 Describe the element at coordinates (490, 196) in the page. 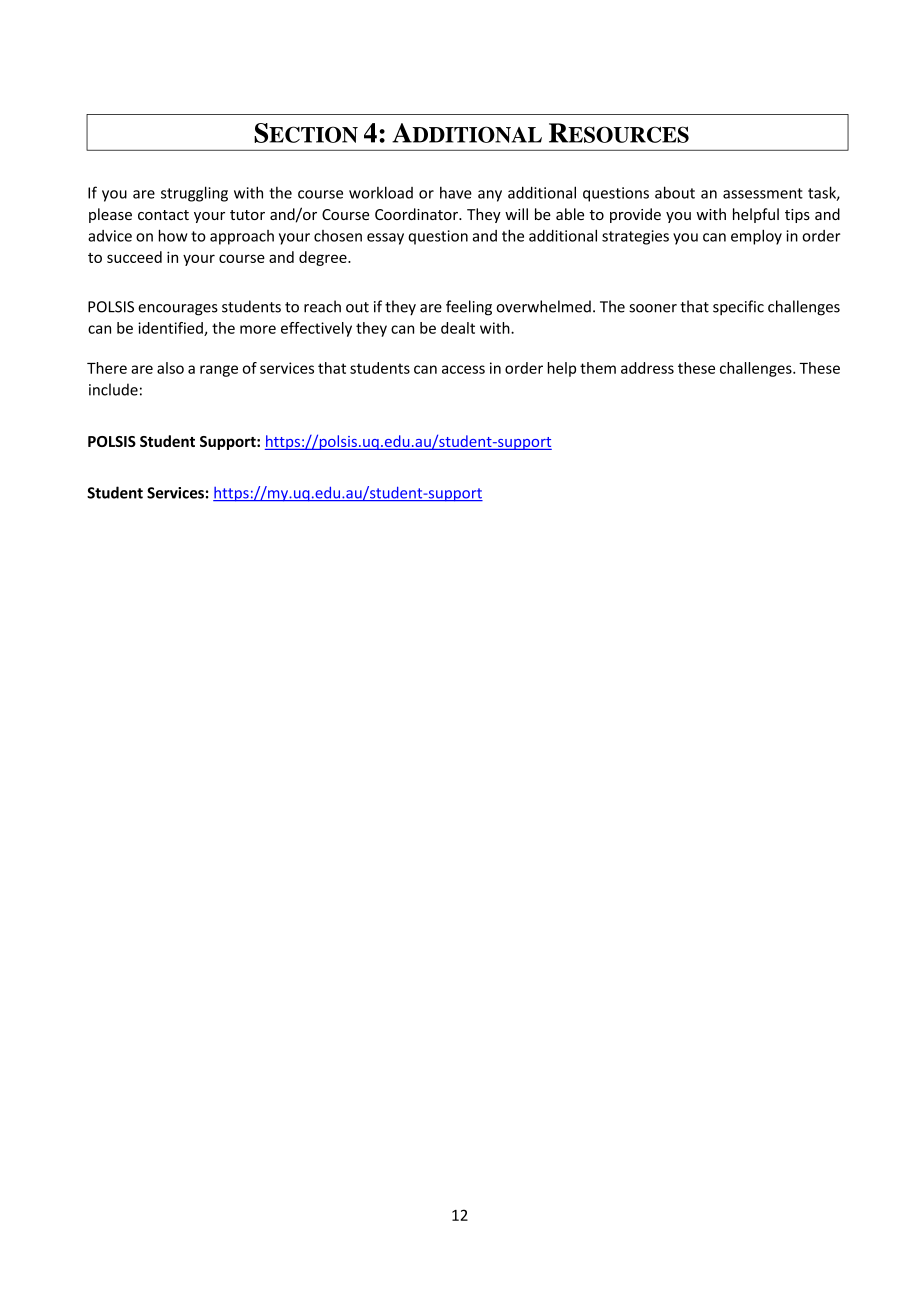

I see `any` at that location.
